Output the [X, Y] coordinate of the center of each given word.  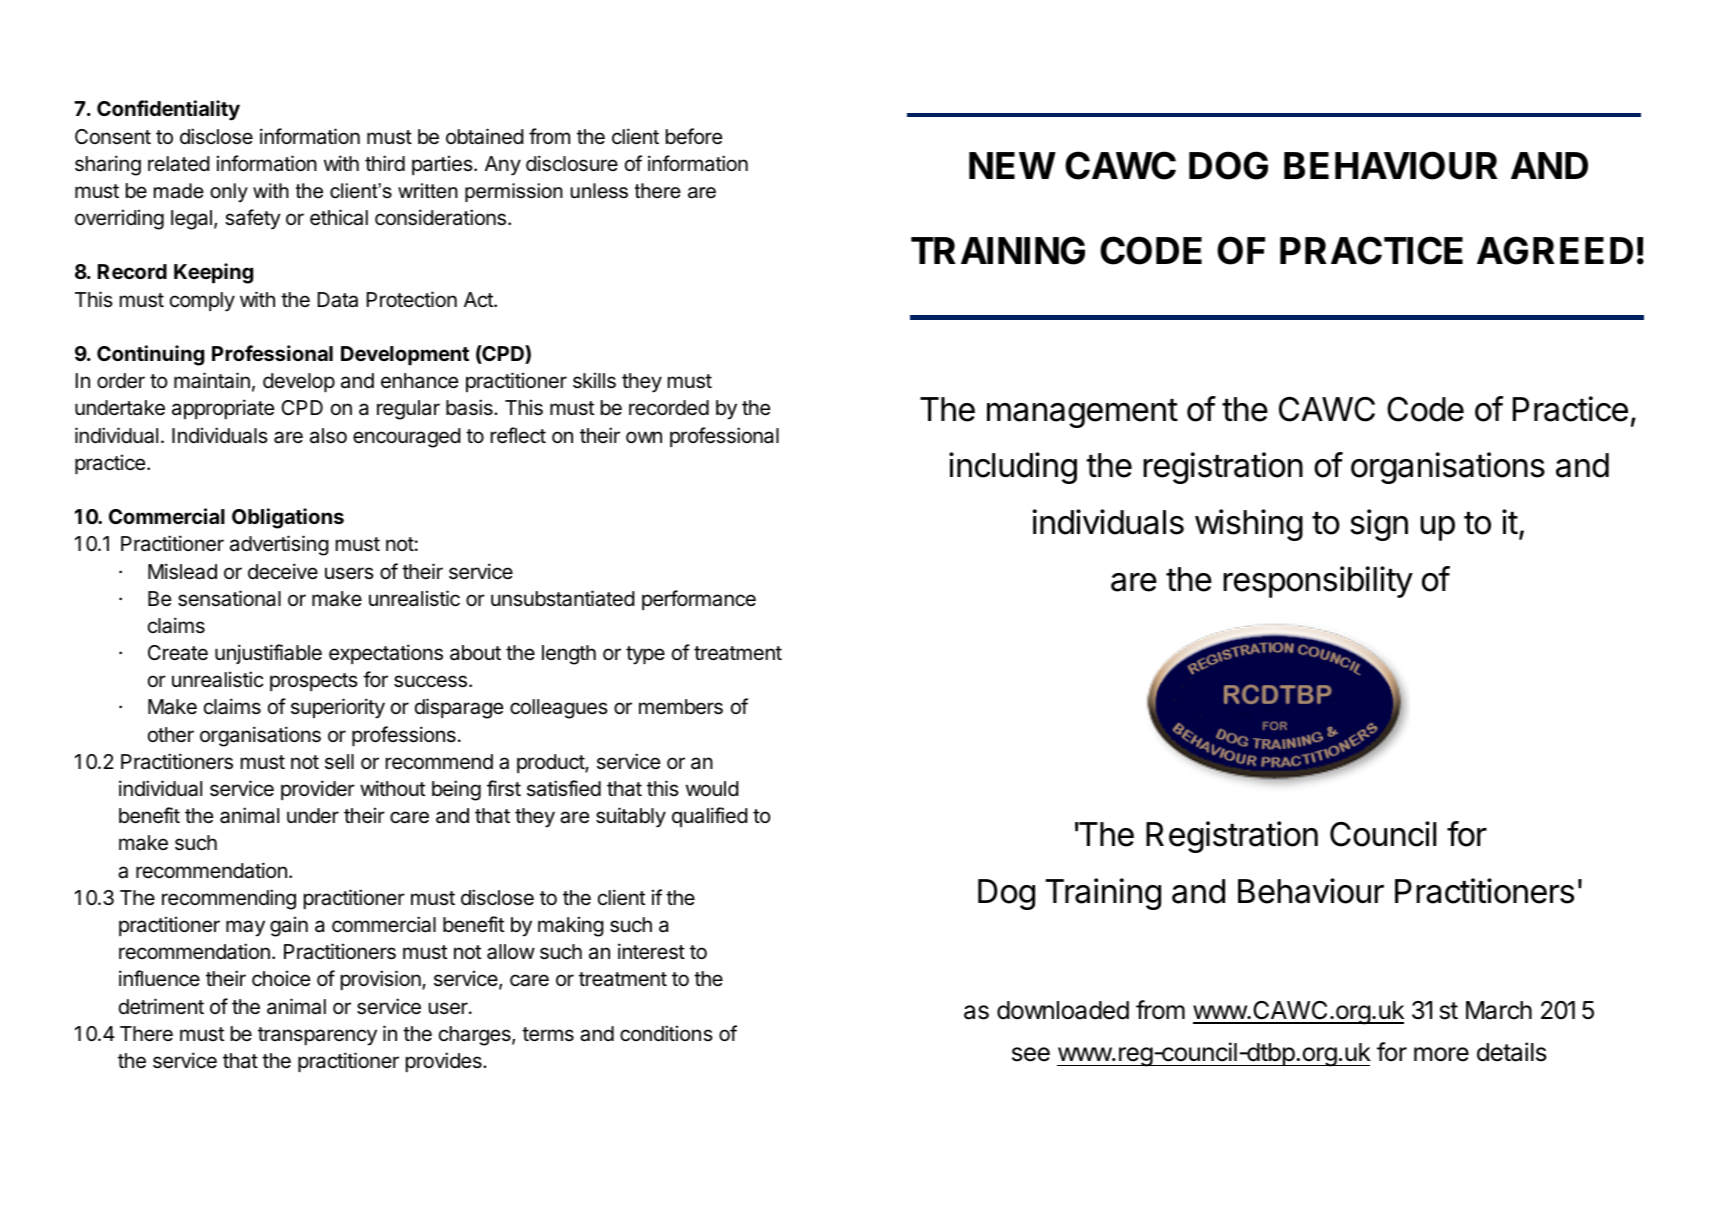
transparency [317, 1036]
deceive [283, 571]
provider [318, 790]
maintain [212, 380]
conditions [666, 1033]
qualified [710, 817]
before [694, 136]
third [385, 163]
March [1499, 1010]
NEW [1012, 165]
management [1082, 413]
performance [699, 600]
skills [594, 380]
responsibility [1318, 582]
